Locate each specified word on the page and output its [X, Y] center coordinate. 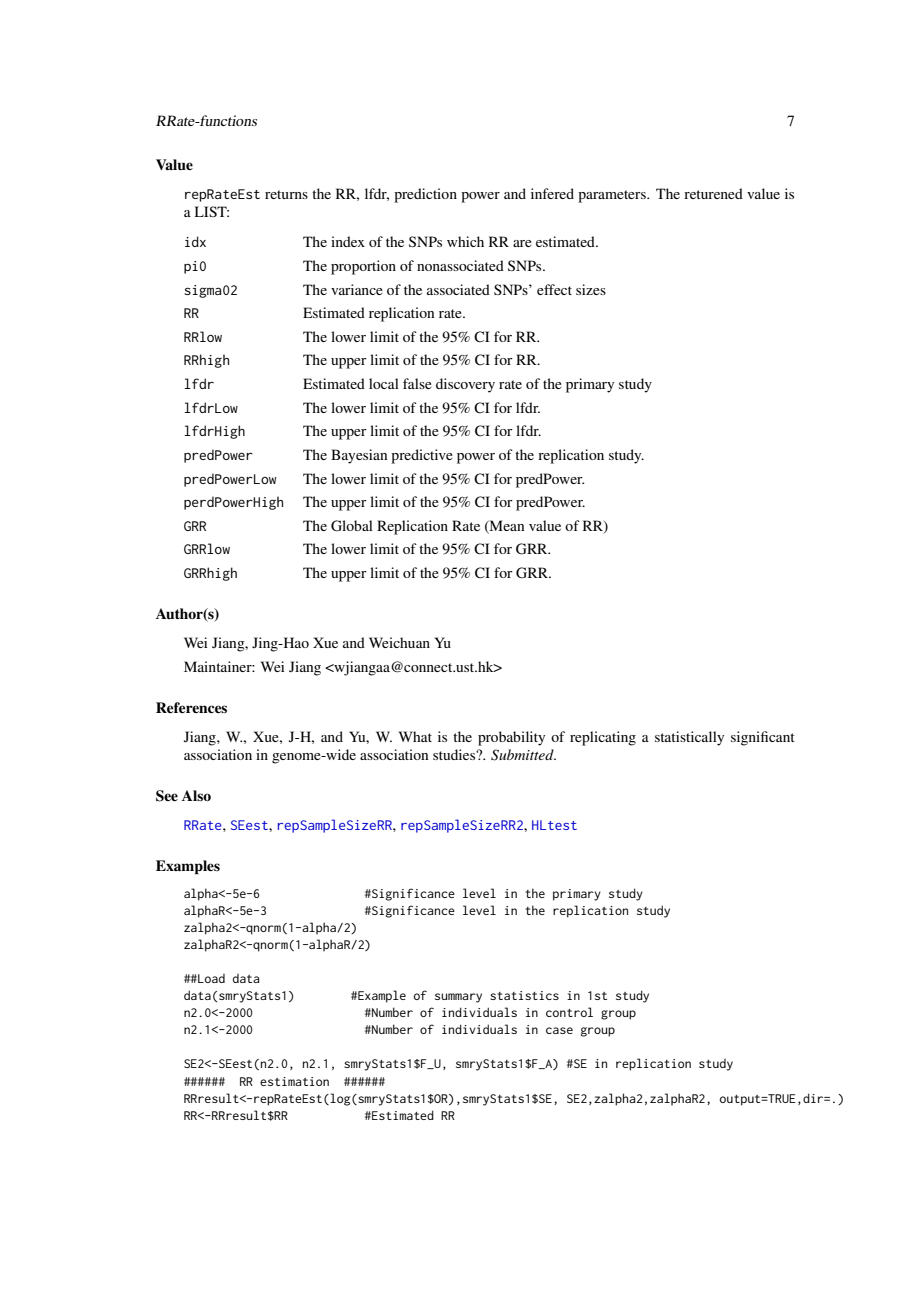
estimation [294, 1081]
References [191, 708]
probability [511, 738]
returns [286, 194]
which [465, 241]
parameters [613, 196]
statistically [689, 738]
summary [458, 998]
